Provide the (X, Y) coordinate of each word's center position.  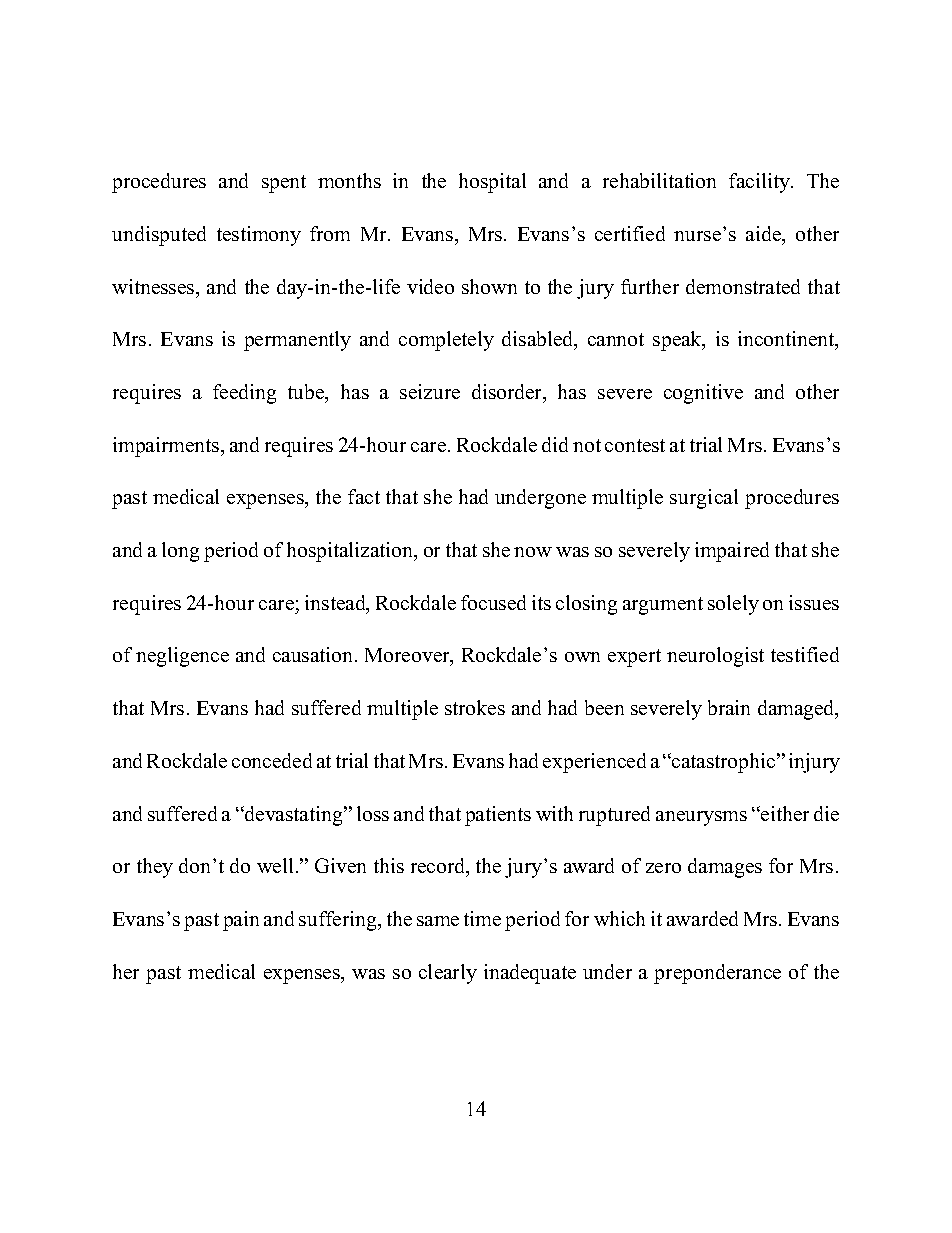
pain (241, 921)
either (784, 813)
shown (489, 286)
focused (493, 602)
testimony (259, 236)
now (533, 552)
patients (498, 816)
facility (760, 183)
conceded (272, 760)
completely (446, 341)
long (180, 552)
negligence (182, 657)
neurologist (715, 657)
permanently (297, 341)
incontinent (787, 340)
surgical (704, 499)
